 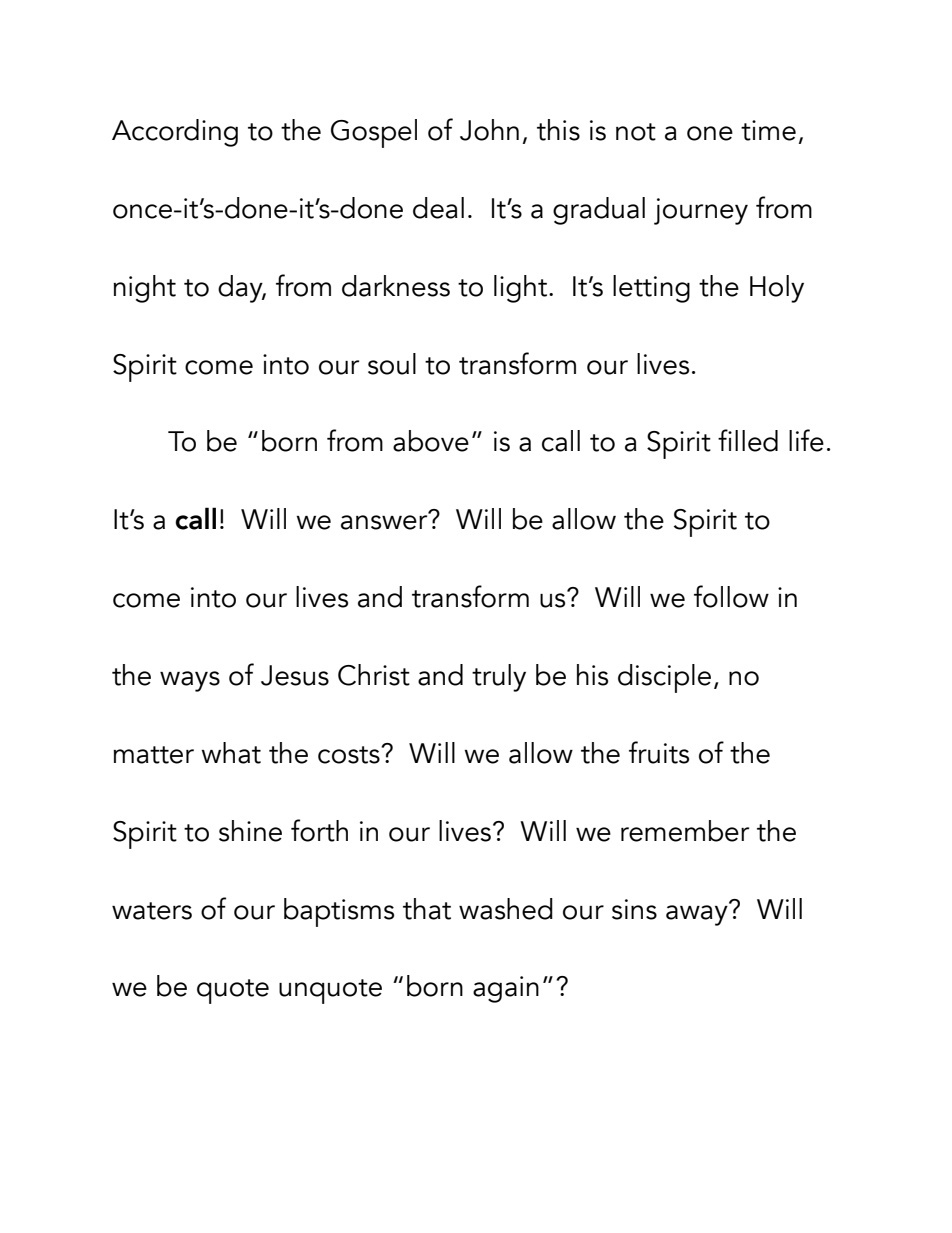 I want to click on filled, so click(x=748, y=440).
